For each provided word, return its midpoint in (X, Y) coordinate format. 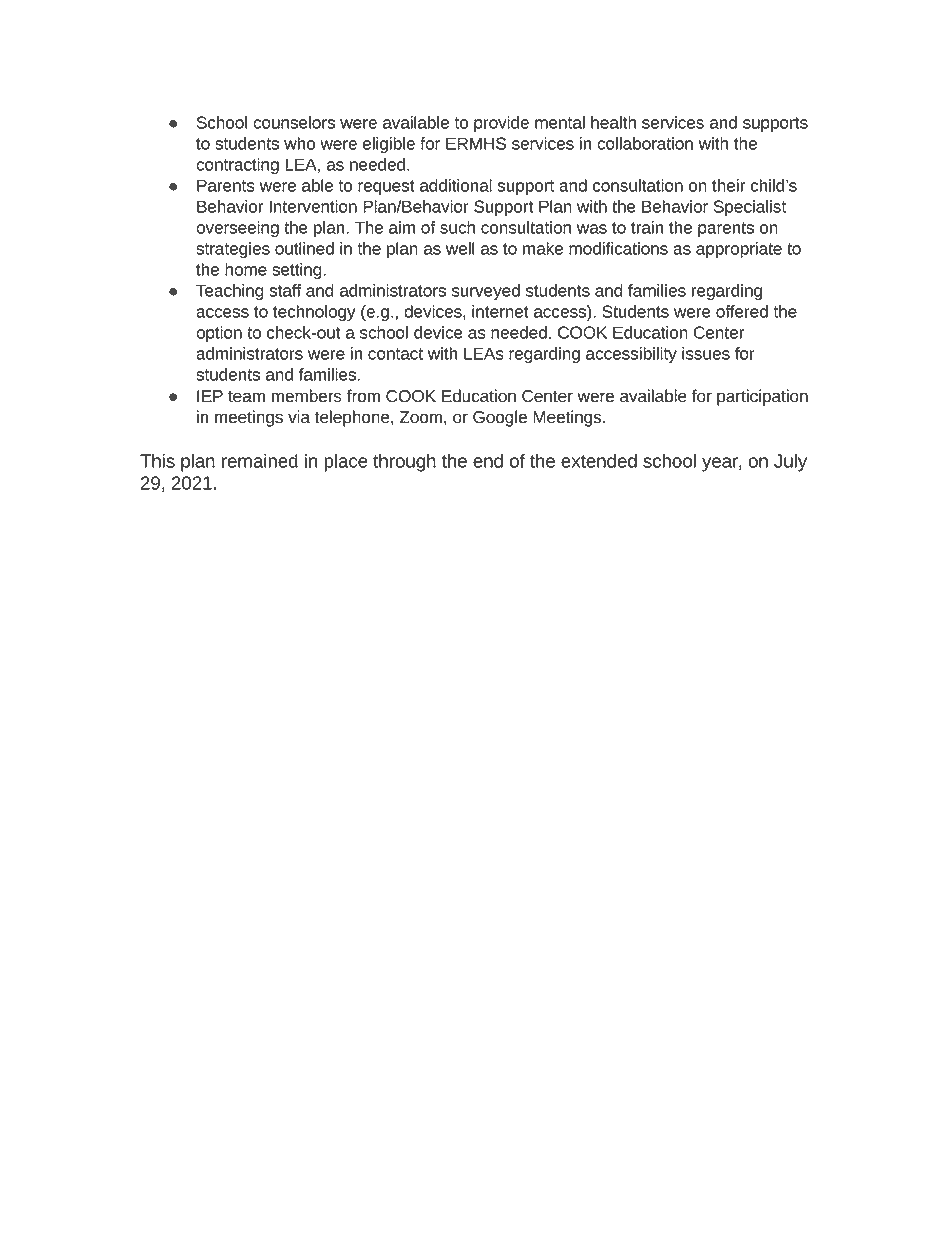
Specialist (750, 208)
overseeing (237, 229)
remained (260, 461)
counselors (294, 122)
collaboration (645, 143)
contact (395, 354)
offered (742, 311)
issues (706, 353)
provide (501, 124)
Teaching (230, 292)
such (457, 227)
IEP (210, 396)
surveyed (486, 292)
